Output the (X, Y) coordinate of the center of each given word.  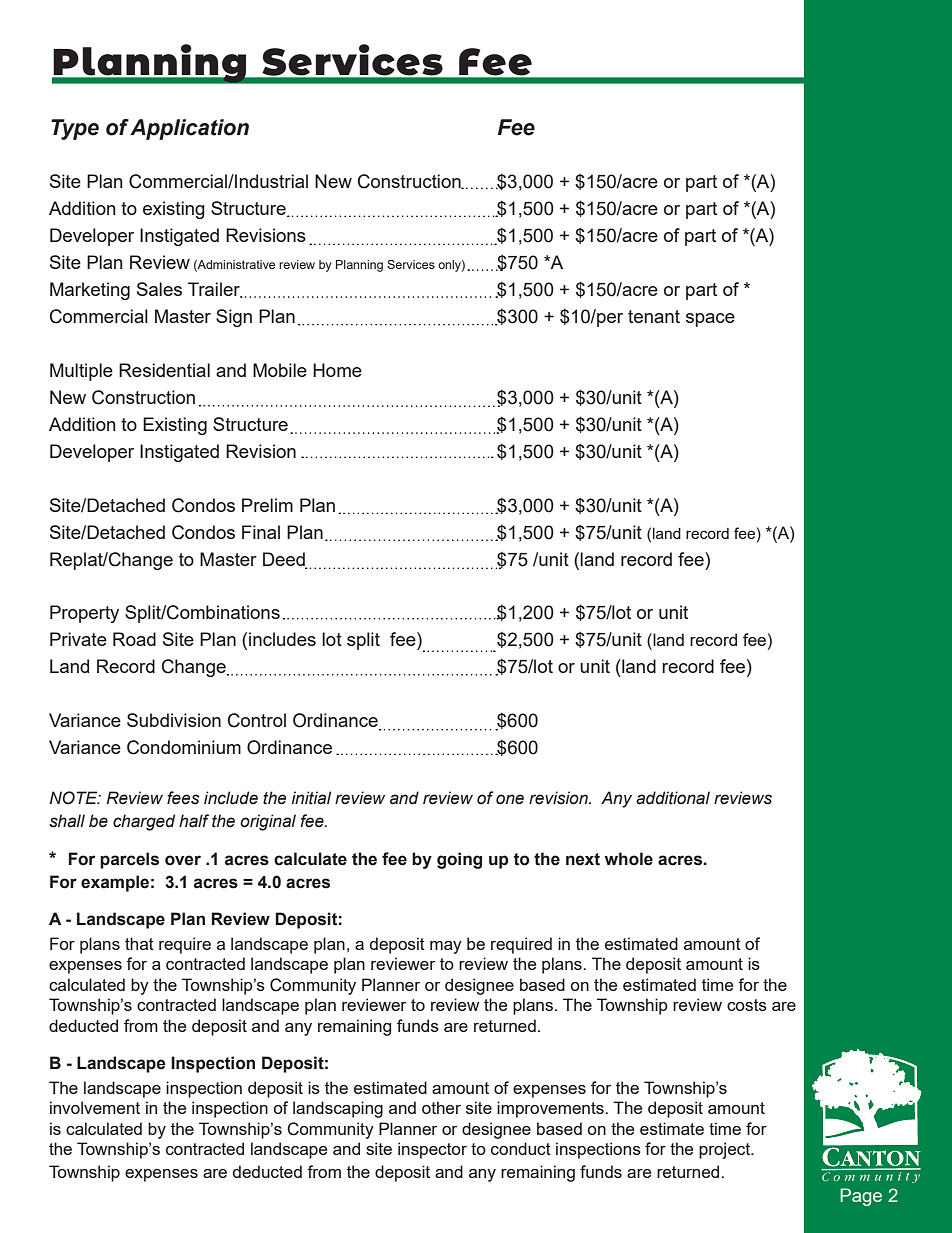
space (710, 320)
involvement (95, 1107)
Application (189, 129)
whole (629, 859)
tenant (654, 316)
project (726, 1150)
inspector (432, 1150)
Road (134, 639)
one (510, 799)
